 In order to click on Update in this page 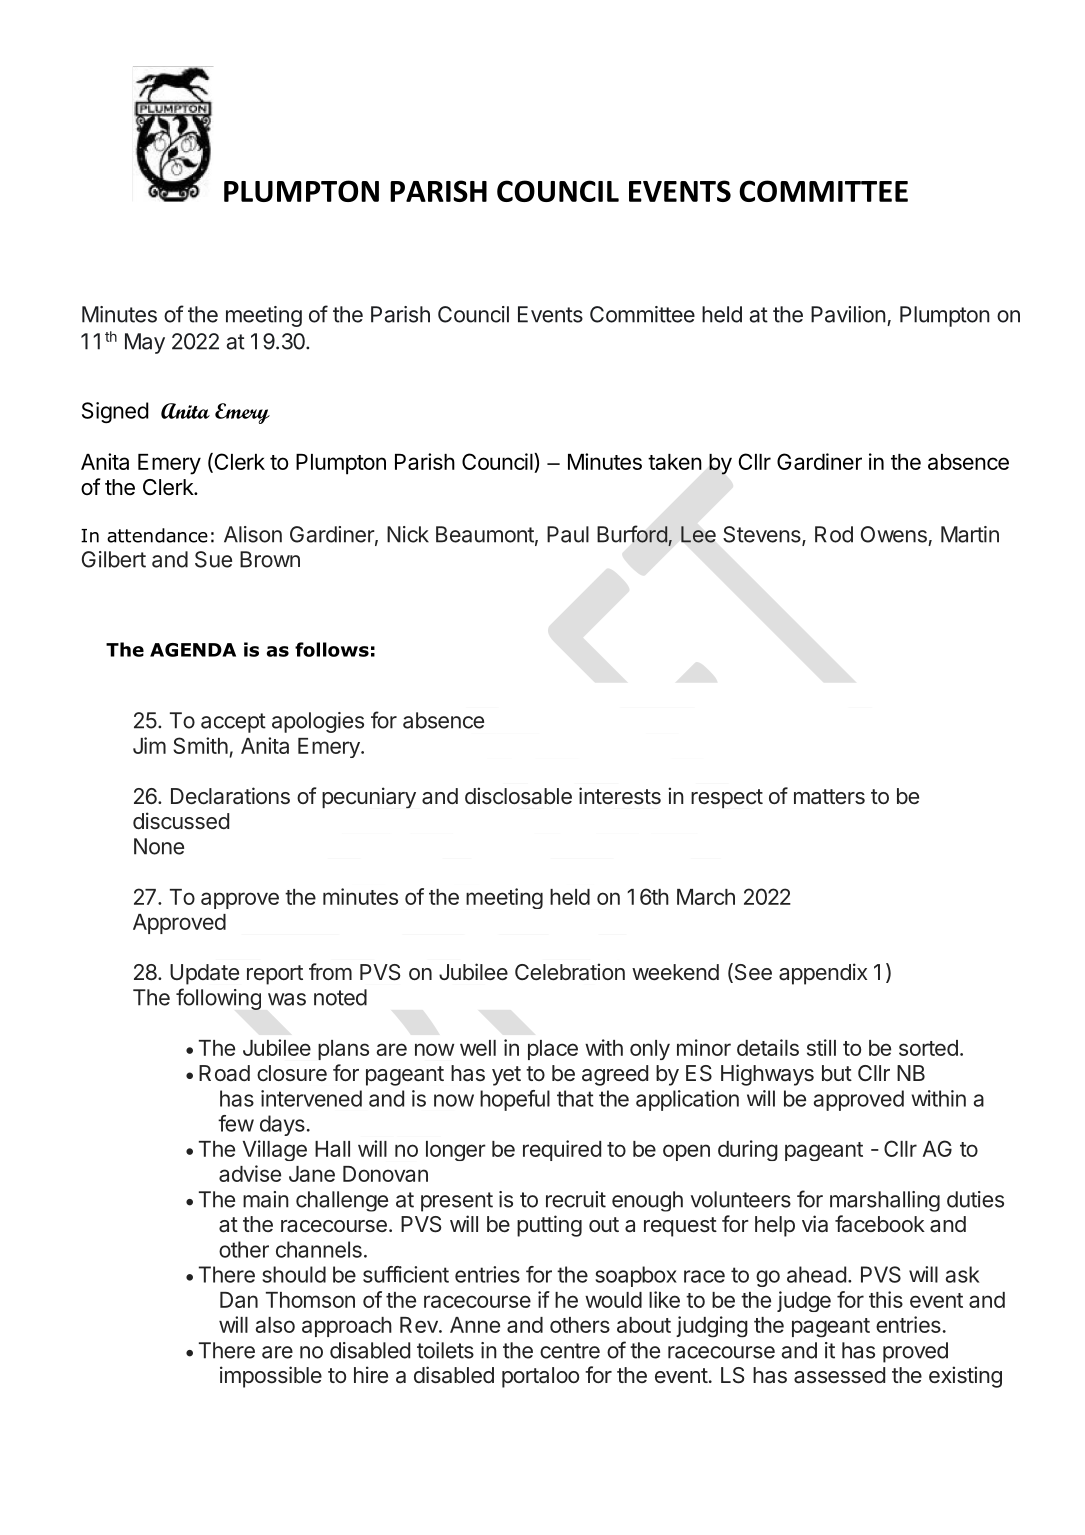, I will do `click(204, 974)`.
